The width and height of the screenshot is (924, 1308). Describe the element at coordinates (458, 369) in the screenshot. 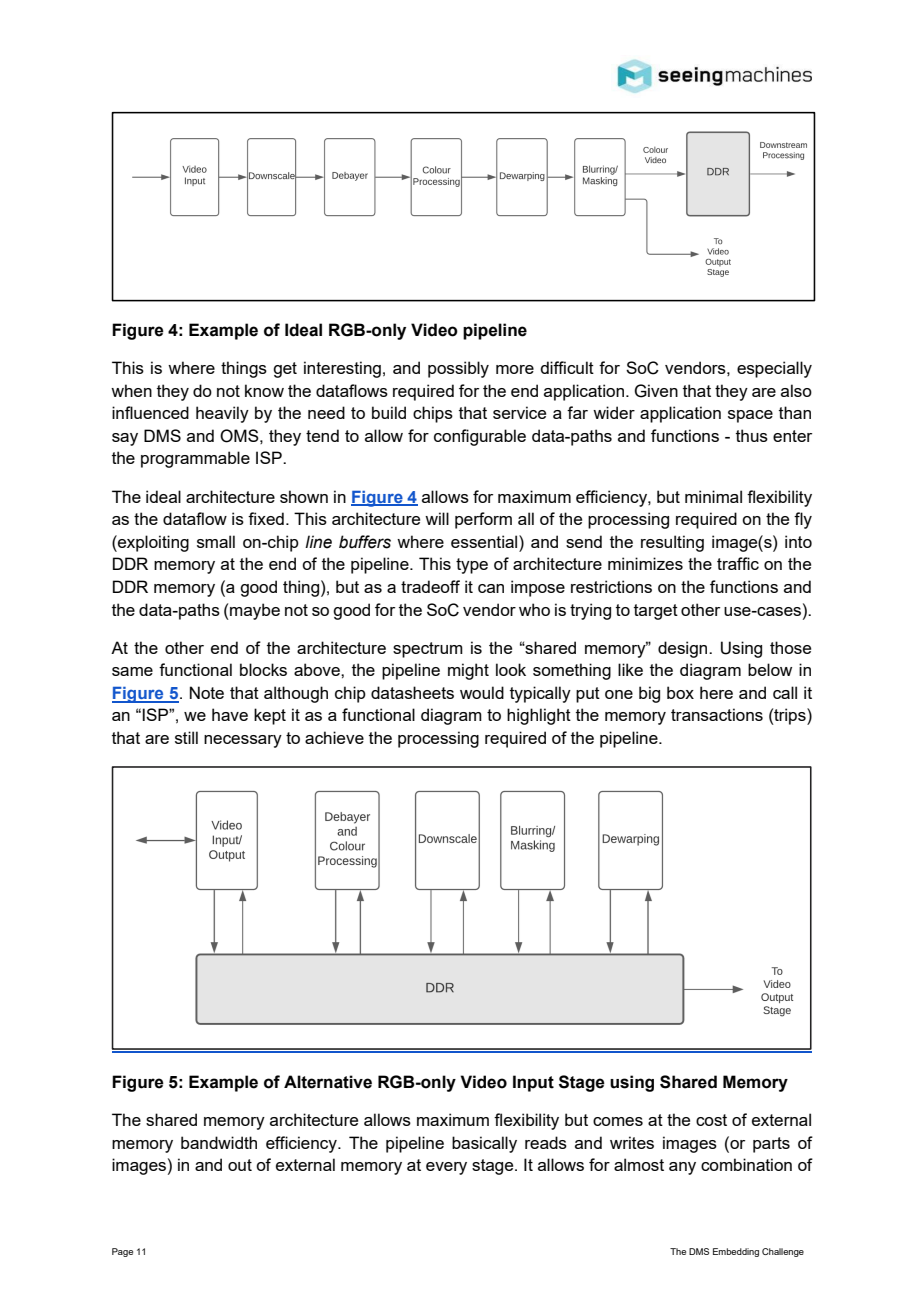

I see `possibly` at that location.
